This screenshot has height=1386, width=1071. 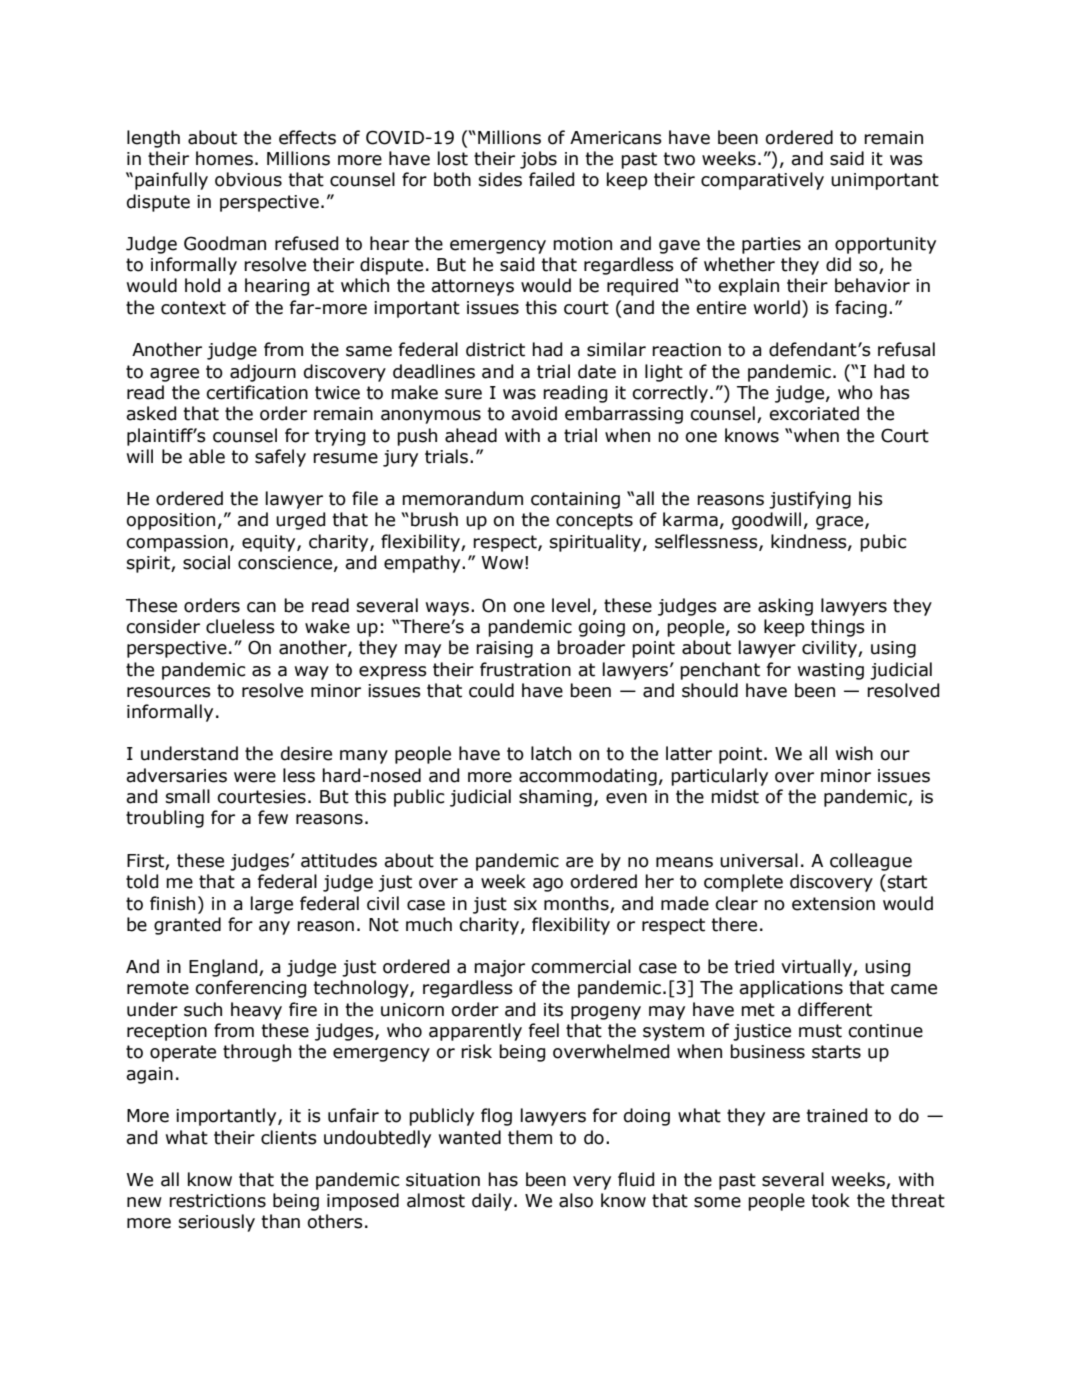 What do you see at coordinates (538, 160) in the screenshot?
I see `jobs` at bounding box center [538, 160].
